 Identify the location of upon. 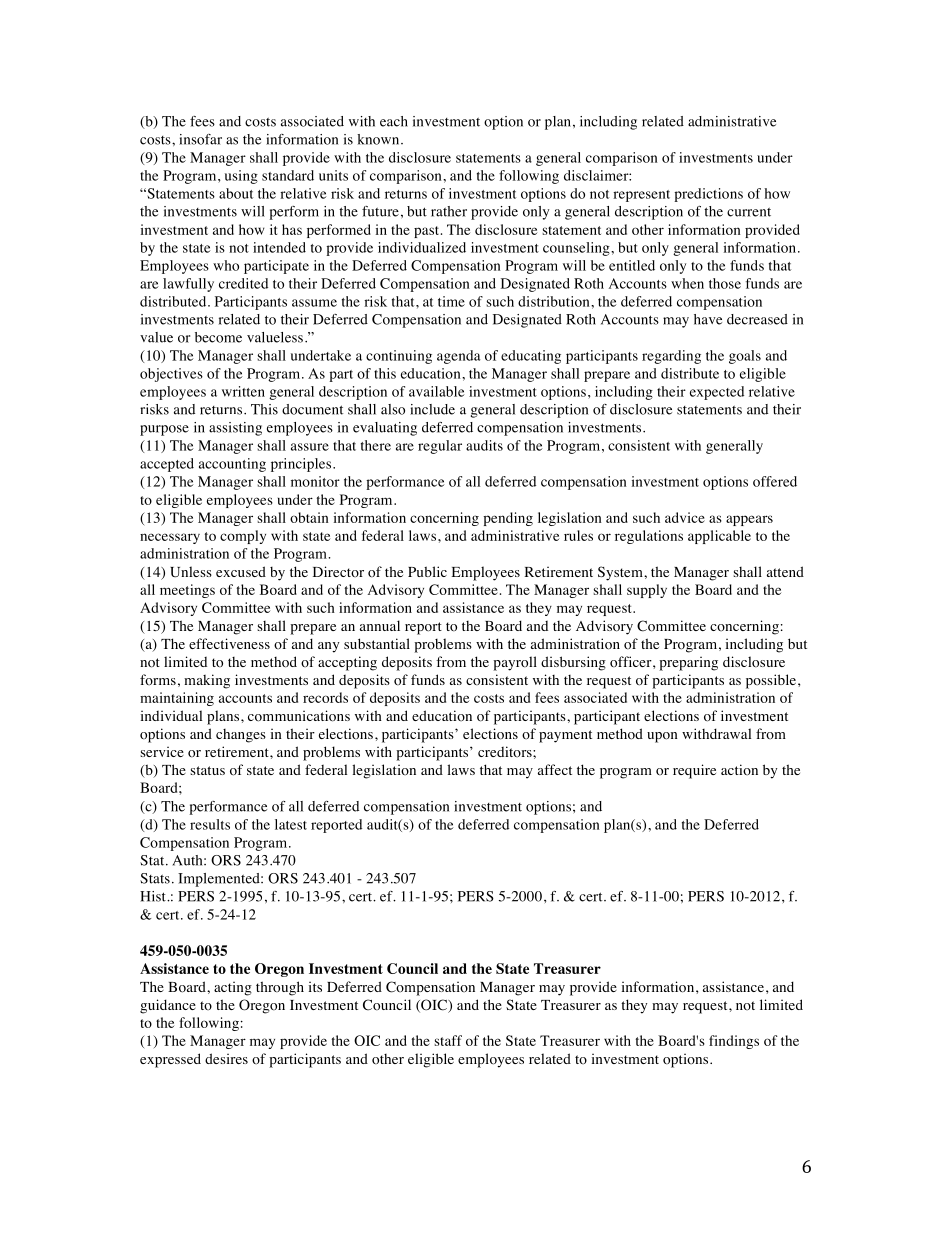
(662, 737).
